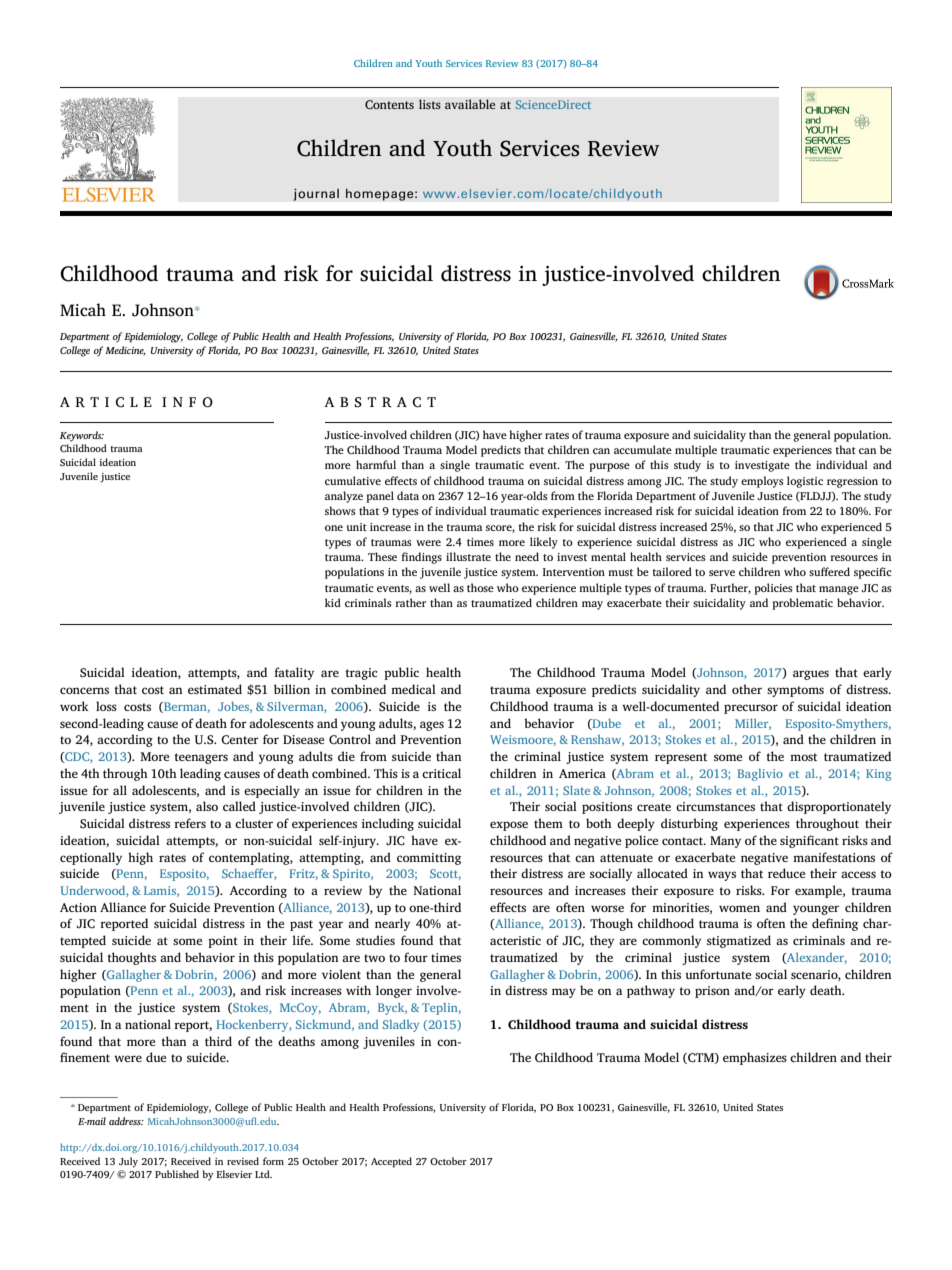  Describe the element at coordinates (316, 194) in the page. I see `journal` at that location.
